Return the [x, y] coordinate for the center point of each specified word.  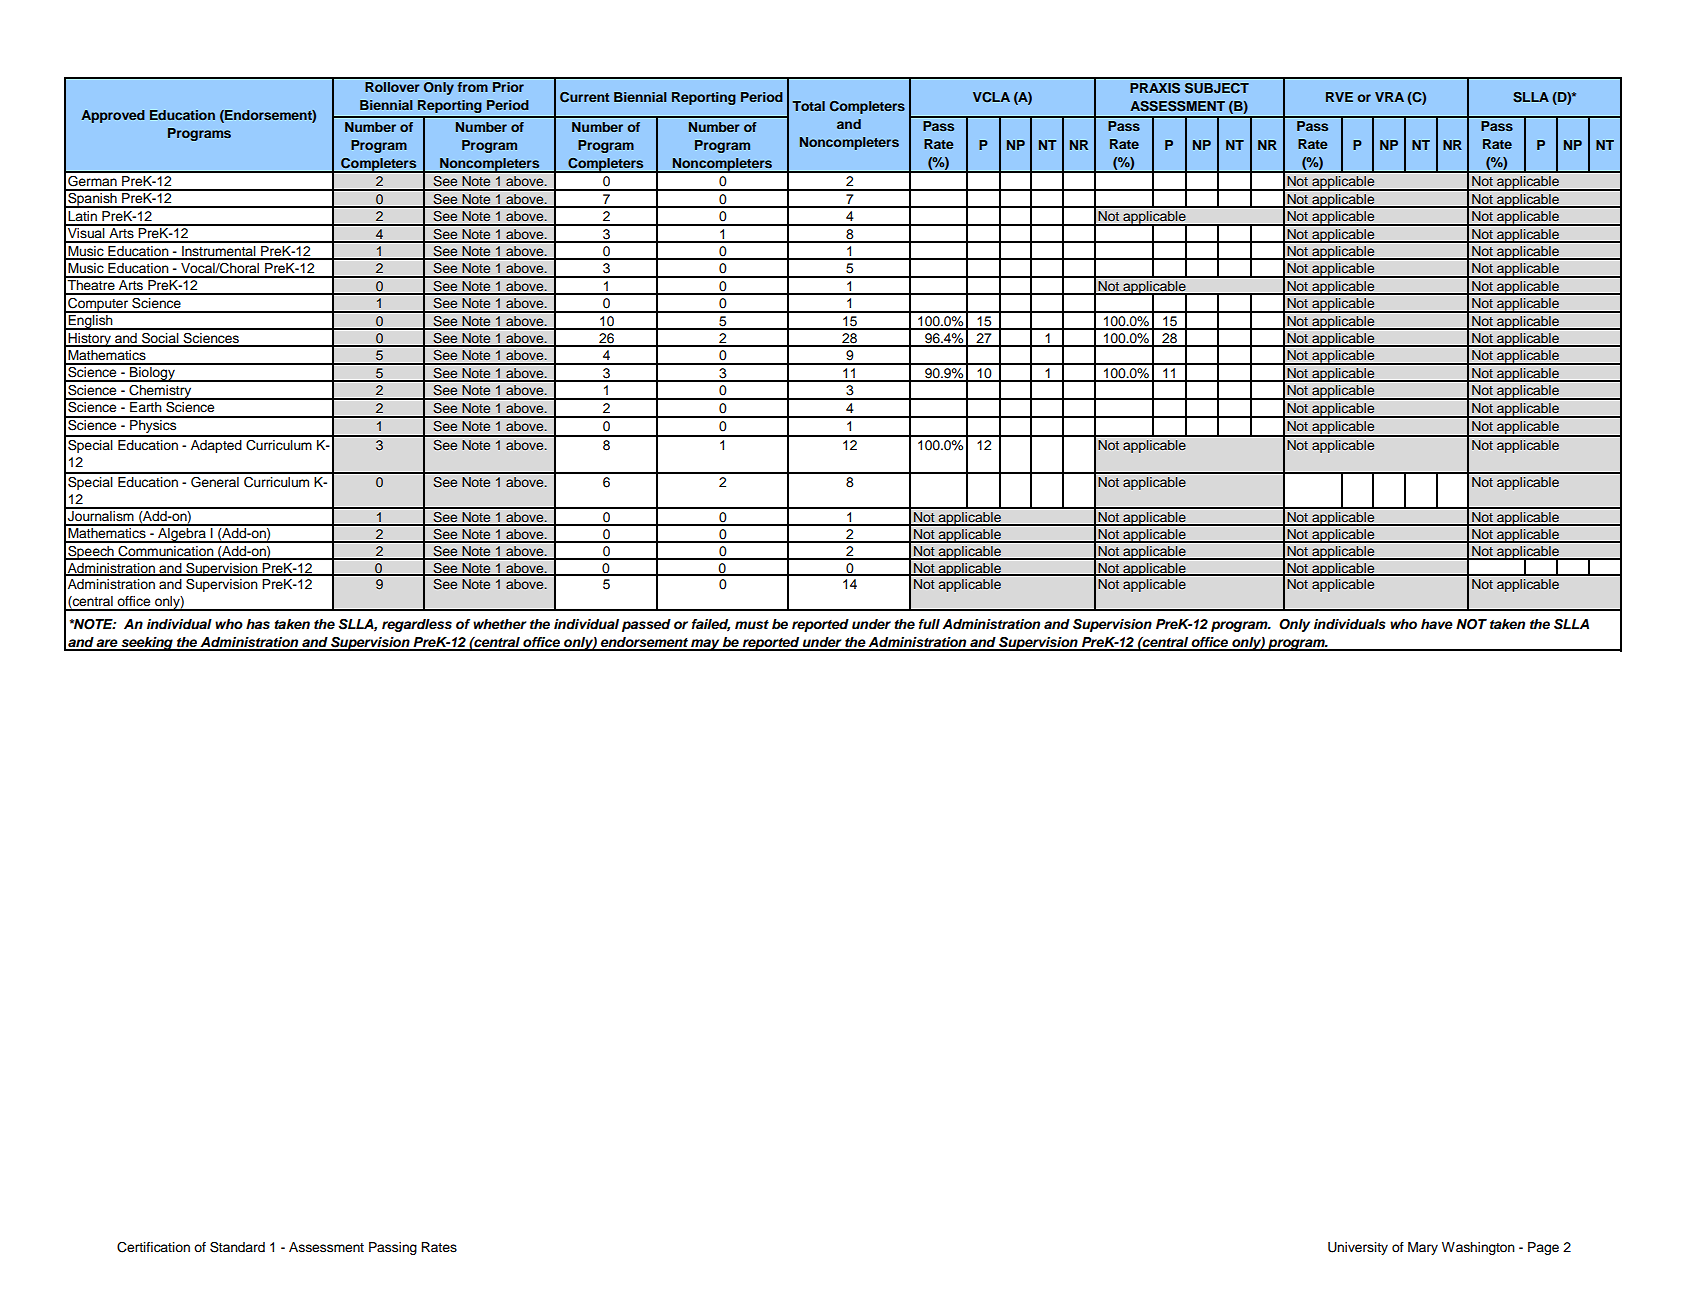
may [705, 645]
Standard [237, 1247]
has [258, 624]
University [1358, 1248]
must [752, 624]
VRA [1389, 97]
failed [711, 625]
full [929, 624]
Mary [1423, 1248]
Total [808, 106]
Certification [153, 1247]
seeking [147, 644]
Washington [1478, 1248]
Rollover [392, 87]
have [1437, 624]
